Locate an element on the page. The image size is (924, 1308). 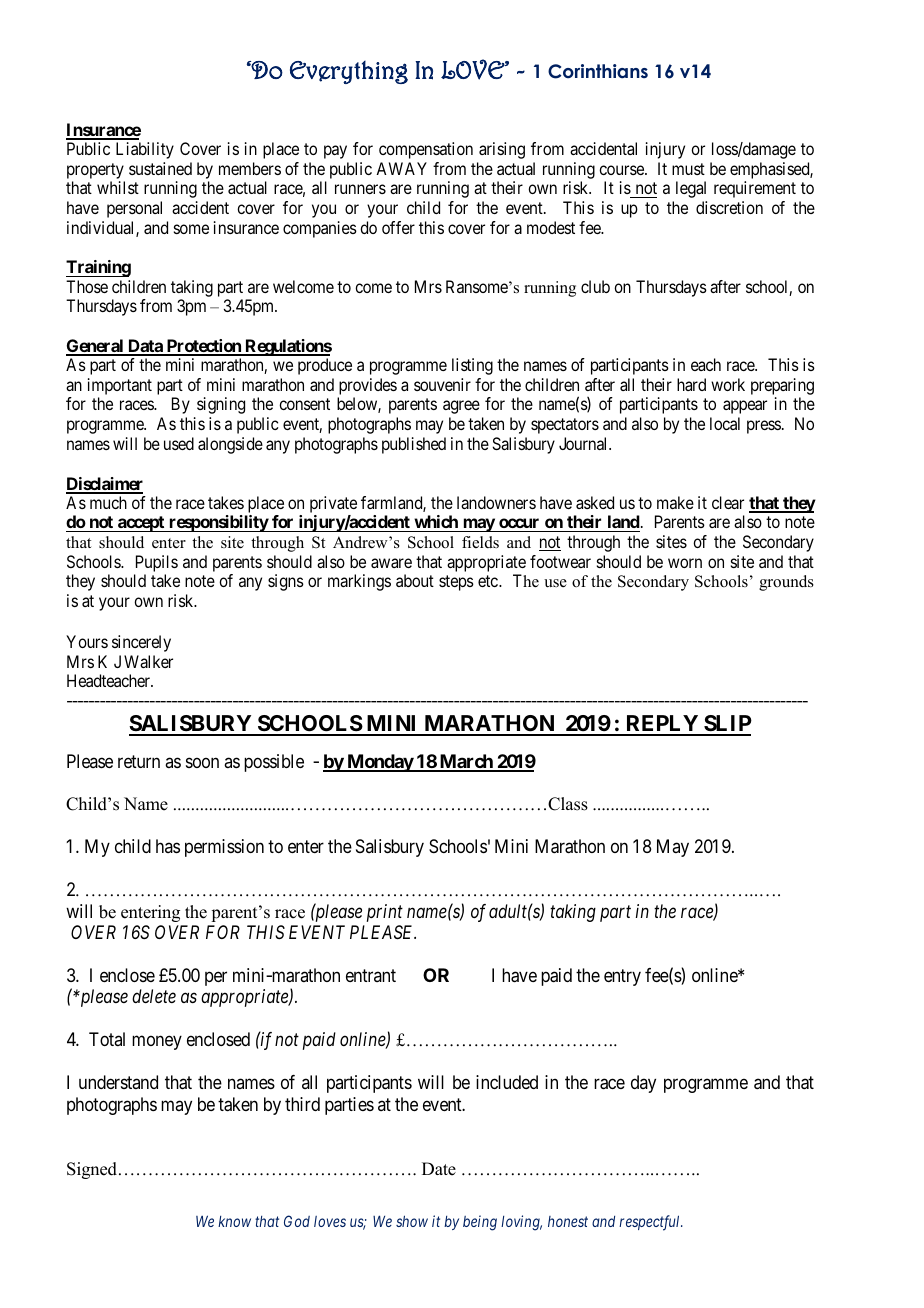
print is located at coordinates (385, 913).
